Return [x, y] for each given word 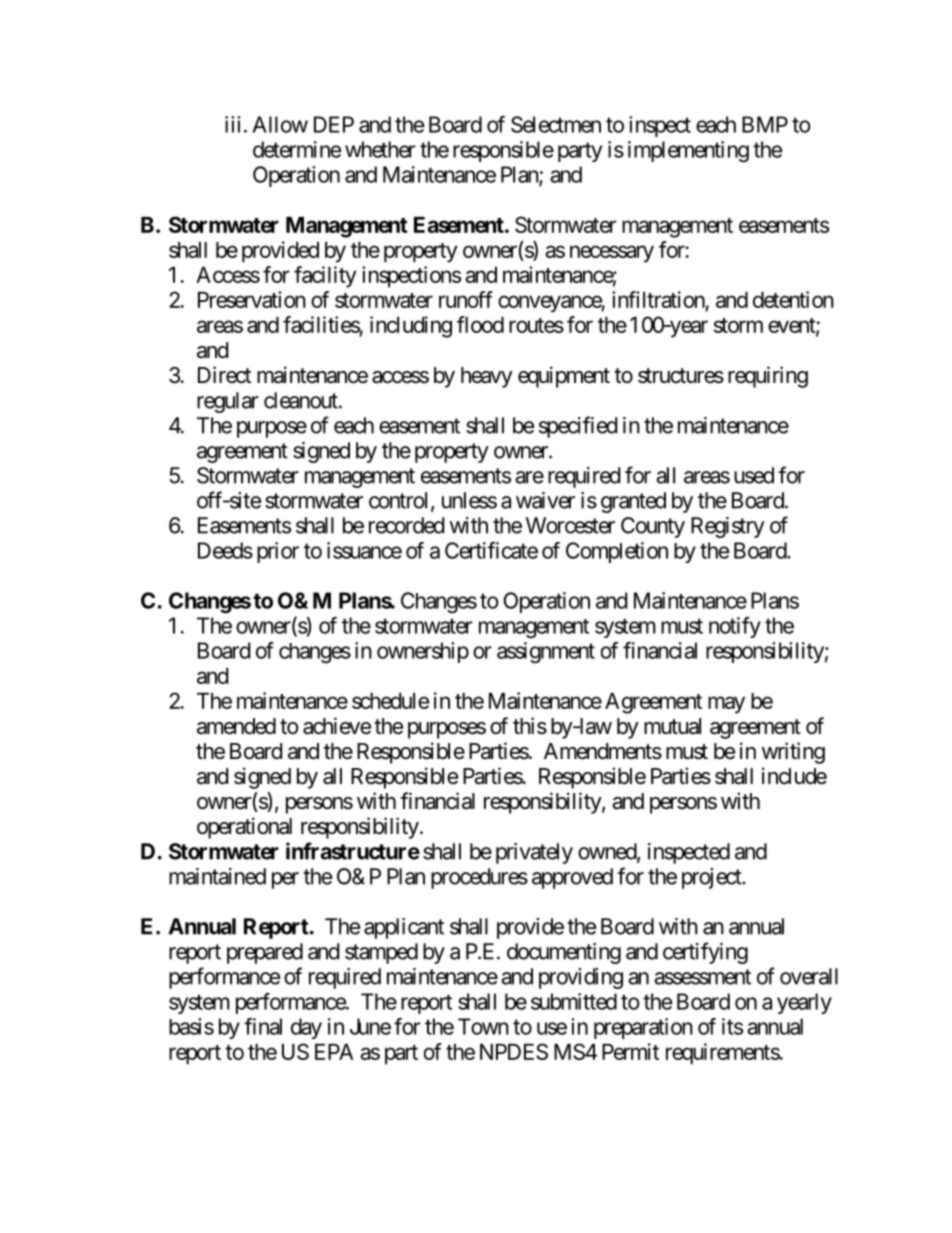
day [306, 1028]
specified [578, 427]
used [754, 475]
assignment [546, 652]
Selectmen [556, 124]
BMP [765, 124]
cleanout [302, 400]
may [726, 705]
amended [236, 726]
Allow [280, 124]
